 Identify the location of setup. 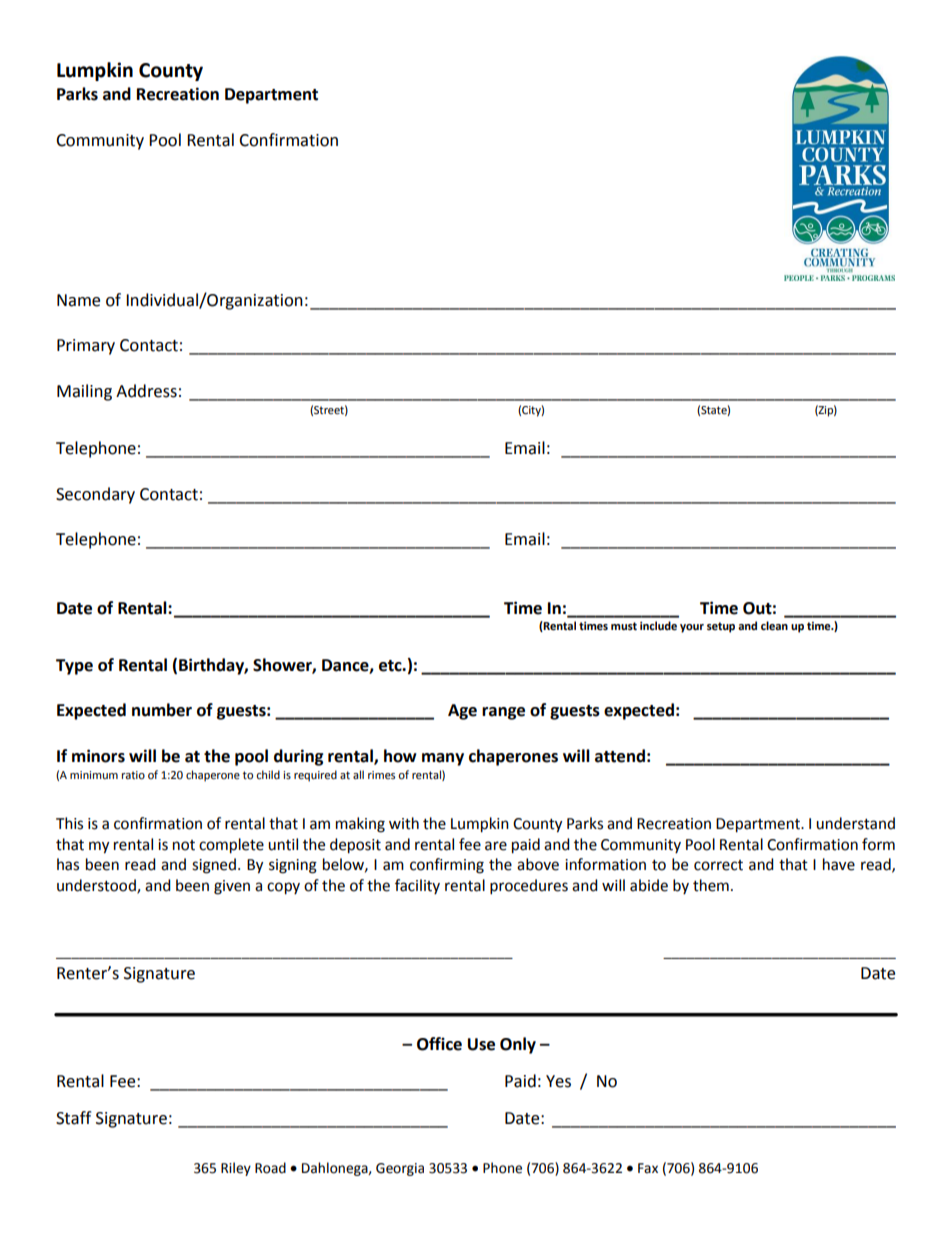
(721, 627).
